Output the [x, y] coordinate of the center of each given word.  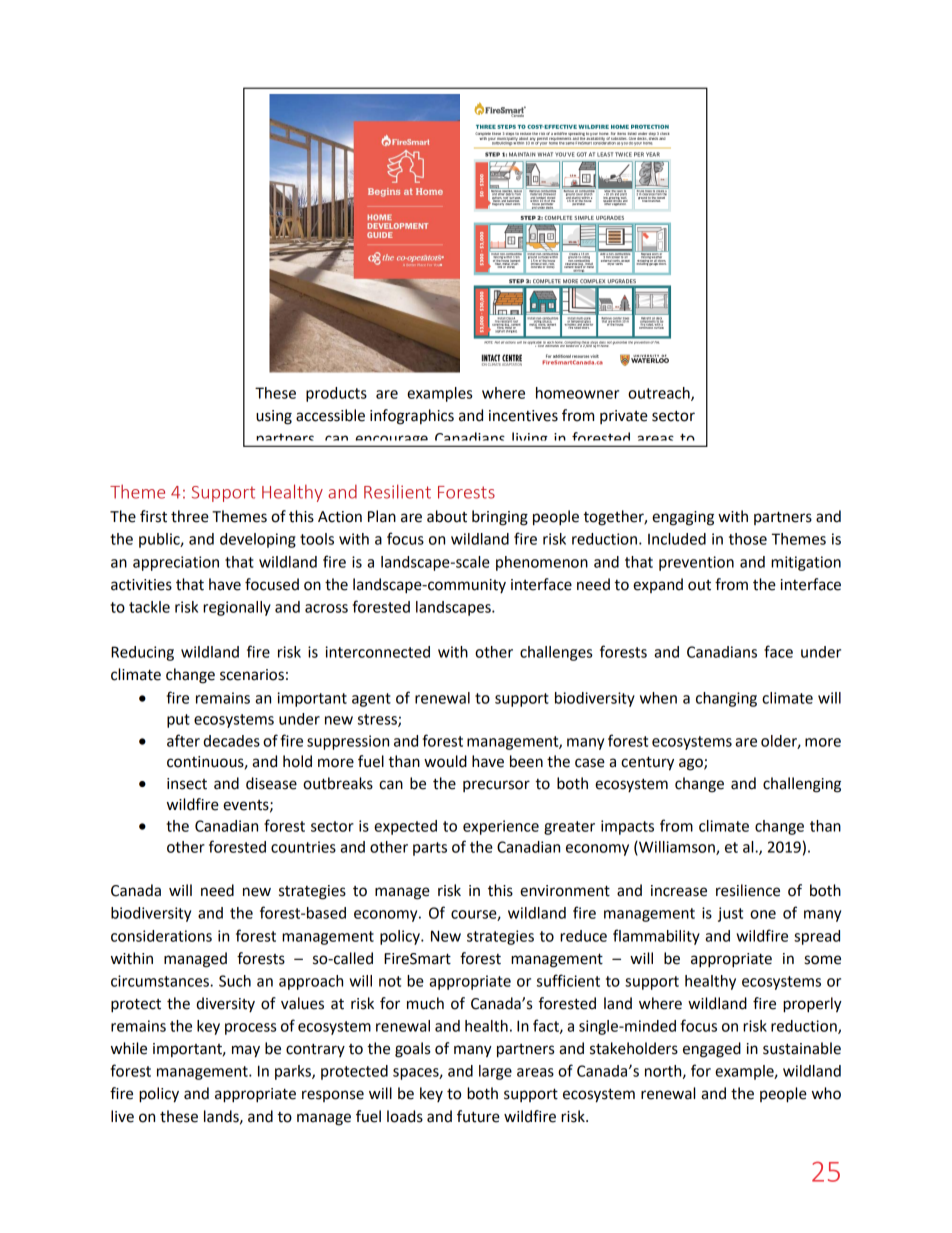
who [826, 1093]
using [274, 417]
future [478, 1116]
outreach [660, 394]
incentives [523, 416]
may [246, 1051]
